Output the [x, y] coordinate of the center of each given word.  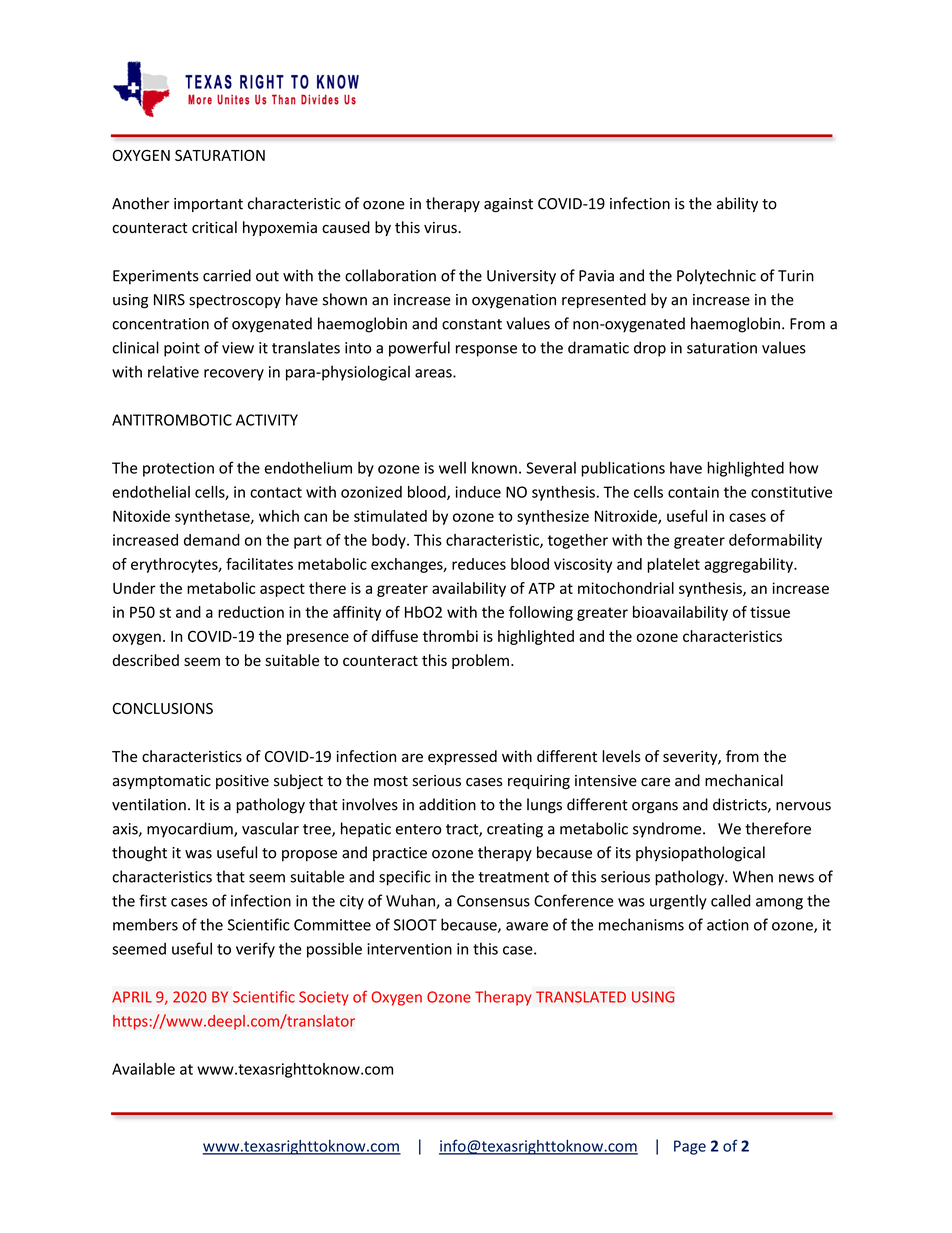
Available [143, 1069]
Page [690, 1147]
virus [441, 228]
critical [214, 227]
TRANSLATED [581, 997]
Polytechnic [716, 277]
